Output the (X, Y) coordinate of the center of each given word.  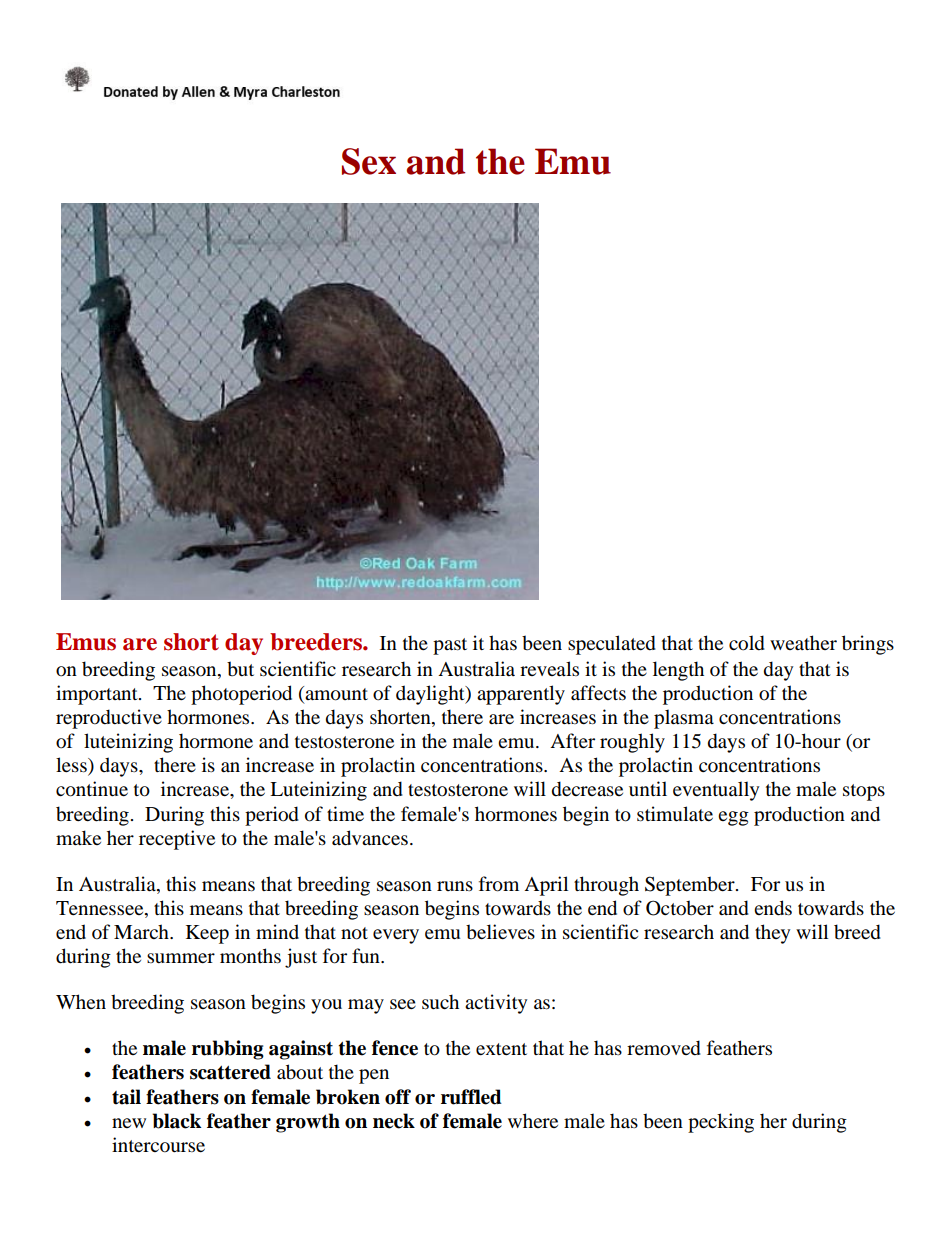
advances (370, 838)
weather (803, 642)
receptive (177, 840)
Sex (369, 161)
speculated (612, 645)
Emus (86, 642)
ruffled (471, 1097)
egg (733, 818)
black (177, 1121)
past (450, 646)
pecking (721, 1123)
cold (747, 643)
